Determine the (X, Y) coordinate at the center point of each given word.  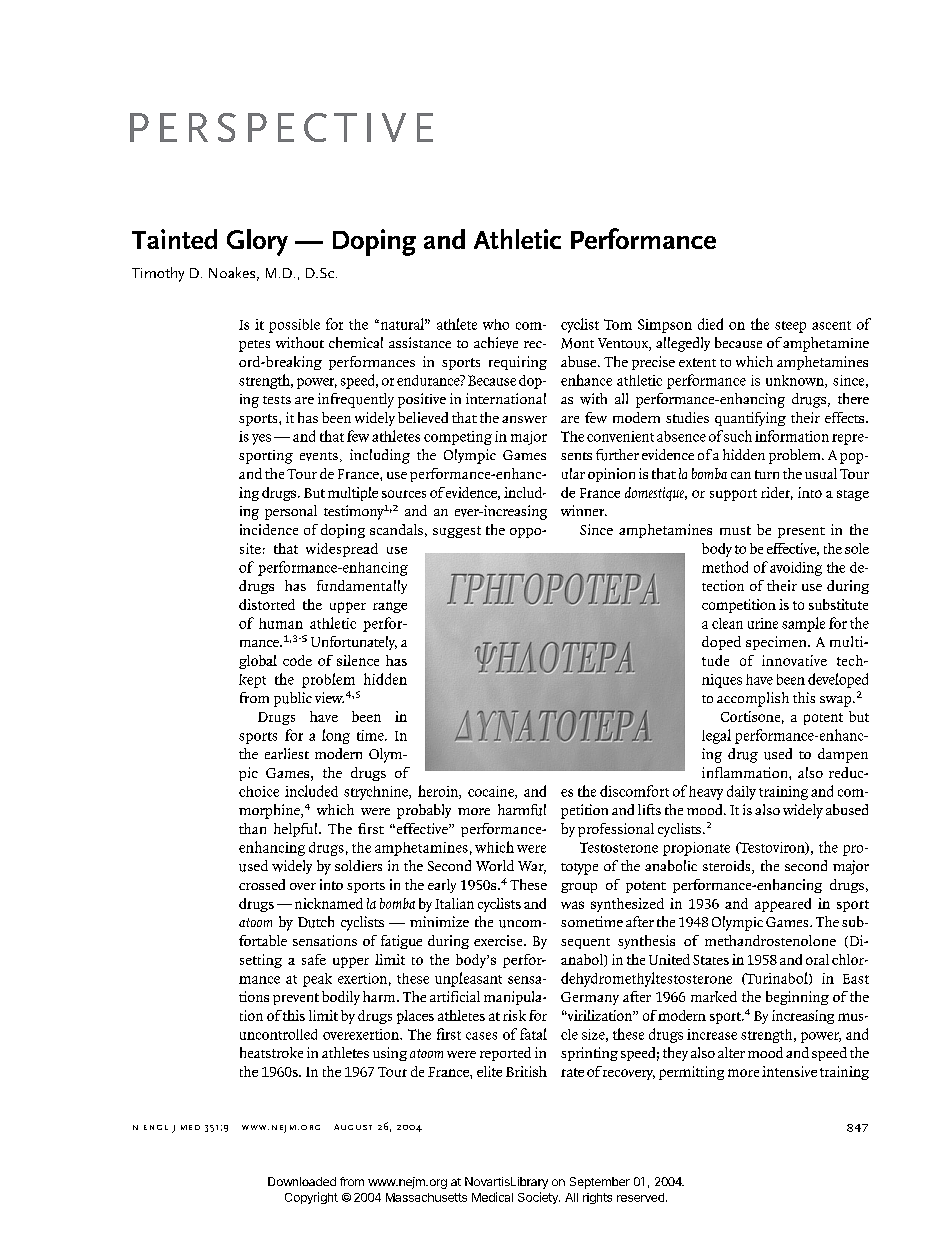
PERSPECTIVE (281, 127)
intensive (789, 1071)
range (390, 607)
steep (790, 327)
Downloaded (302, 1181)
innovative (794, 660)
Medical (492, 1197)
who (496, 324)
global (258, 662)
